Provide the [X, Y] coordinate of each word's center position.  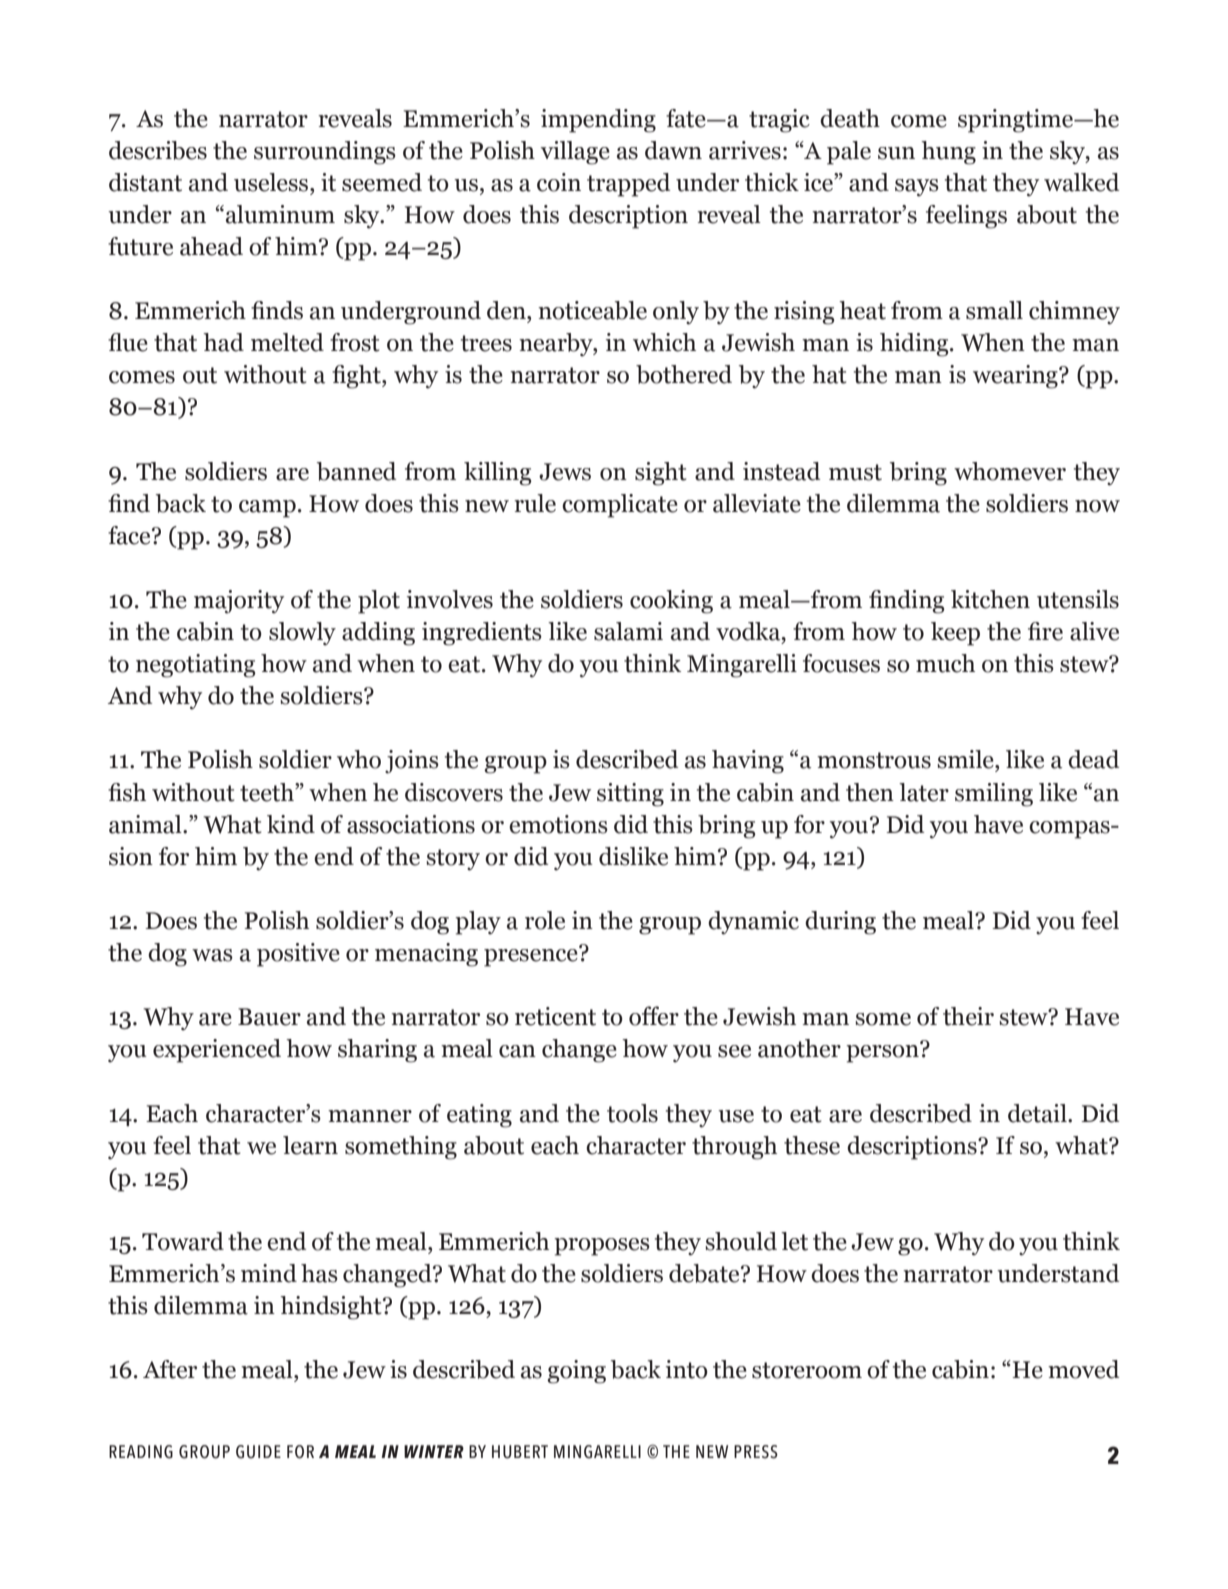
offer [654, 1016]
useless [272, 182]
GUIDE [258, 1452]
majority [239, 602]
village [575, 153]
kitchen [990, 599]
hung [948, 153]
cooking [671, 602]
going [576, 1372]
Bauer [269, 1017]
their [968, 1016]
